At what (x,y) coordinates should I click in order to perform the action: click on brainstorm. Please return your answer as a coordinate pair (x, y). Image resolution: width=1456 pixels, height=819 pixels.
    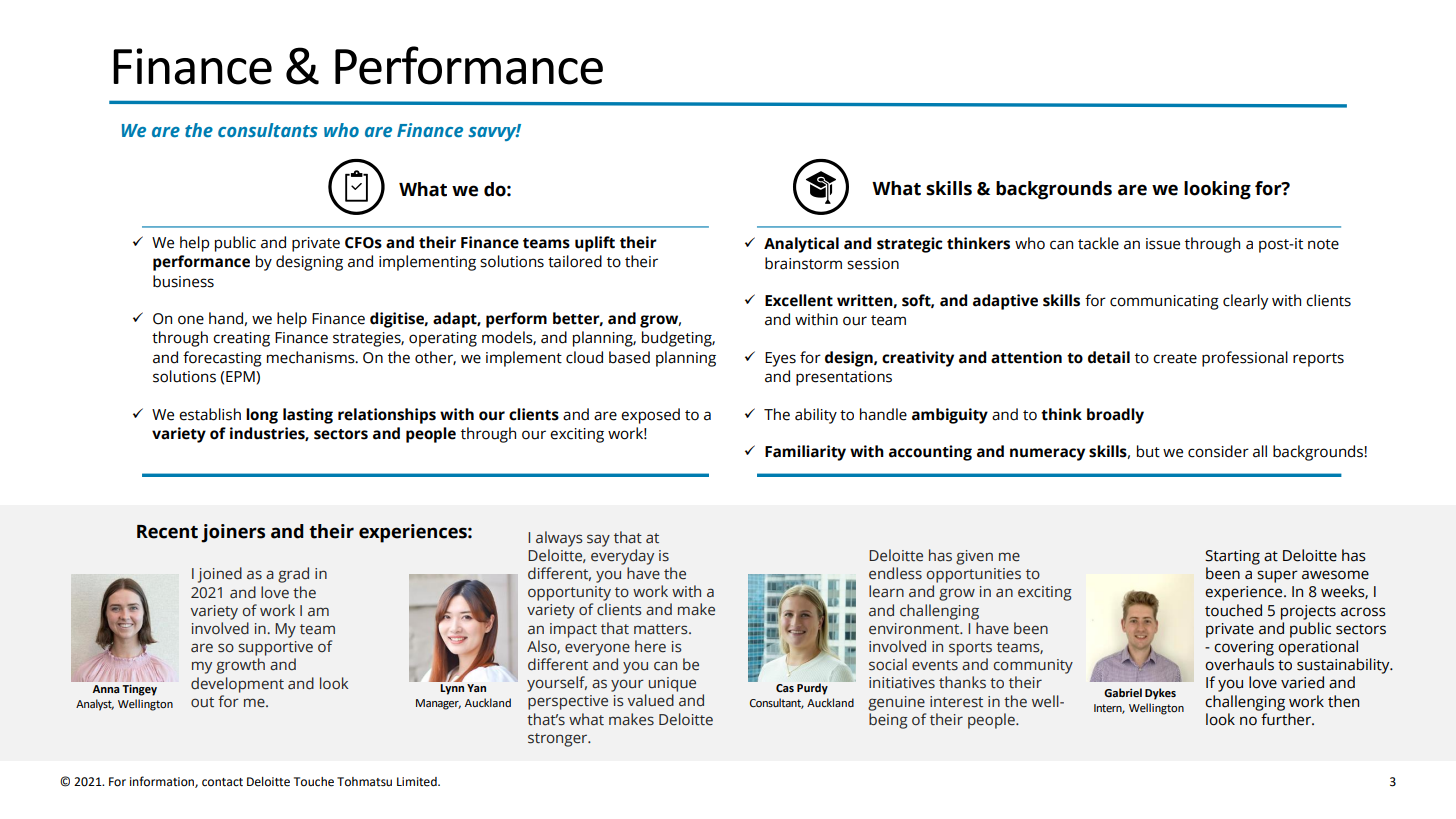
    Looking at the image, I should click on (803, 263).
